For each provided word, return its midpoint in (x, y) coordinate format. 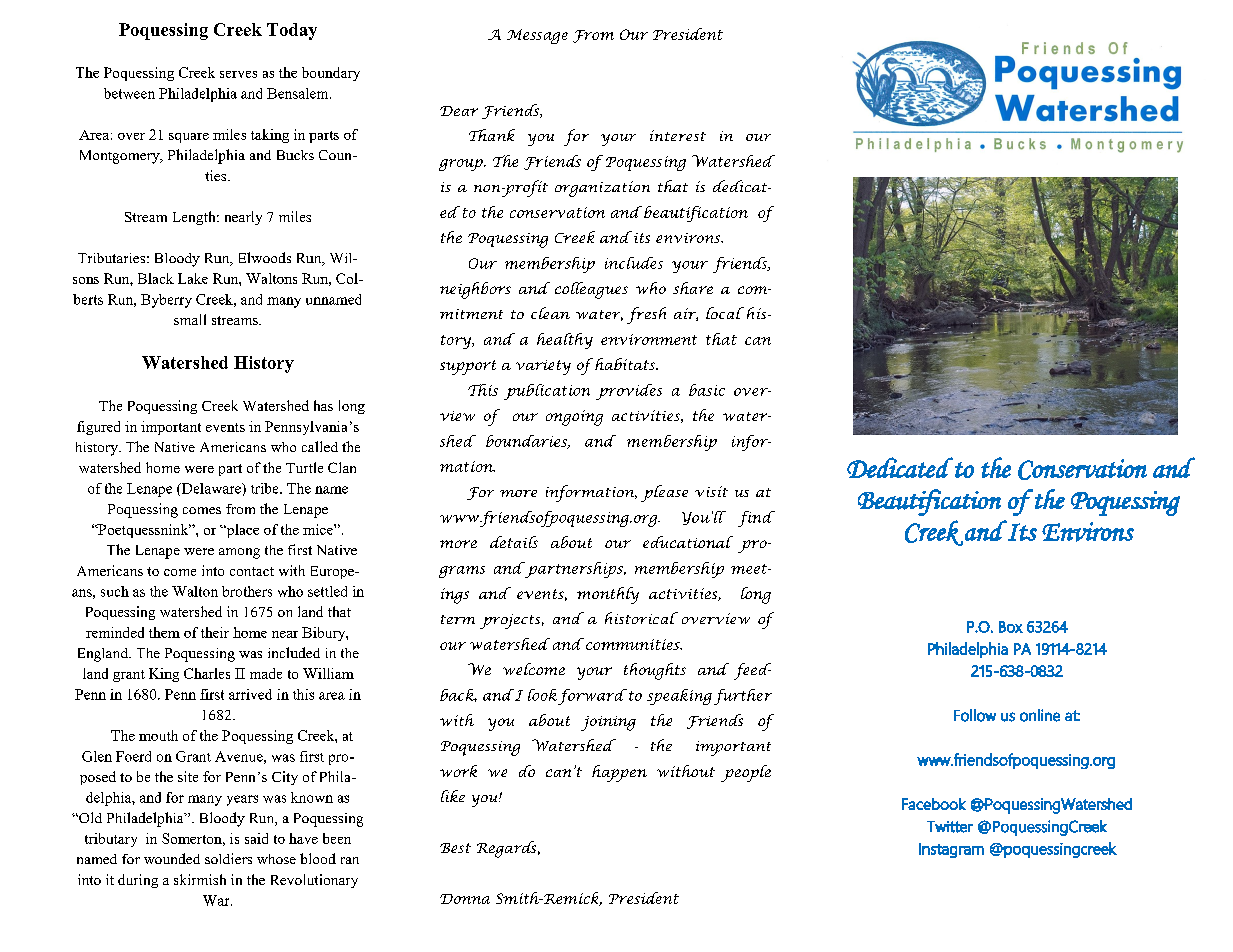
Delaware (211, 488)
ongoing (574, 418)
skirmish (200, 879)
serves (238, 74)
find (756, 519)
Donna (465, 899)
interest (678, 135)
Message (537, 36)
